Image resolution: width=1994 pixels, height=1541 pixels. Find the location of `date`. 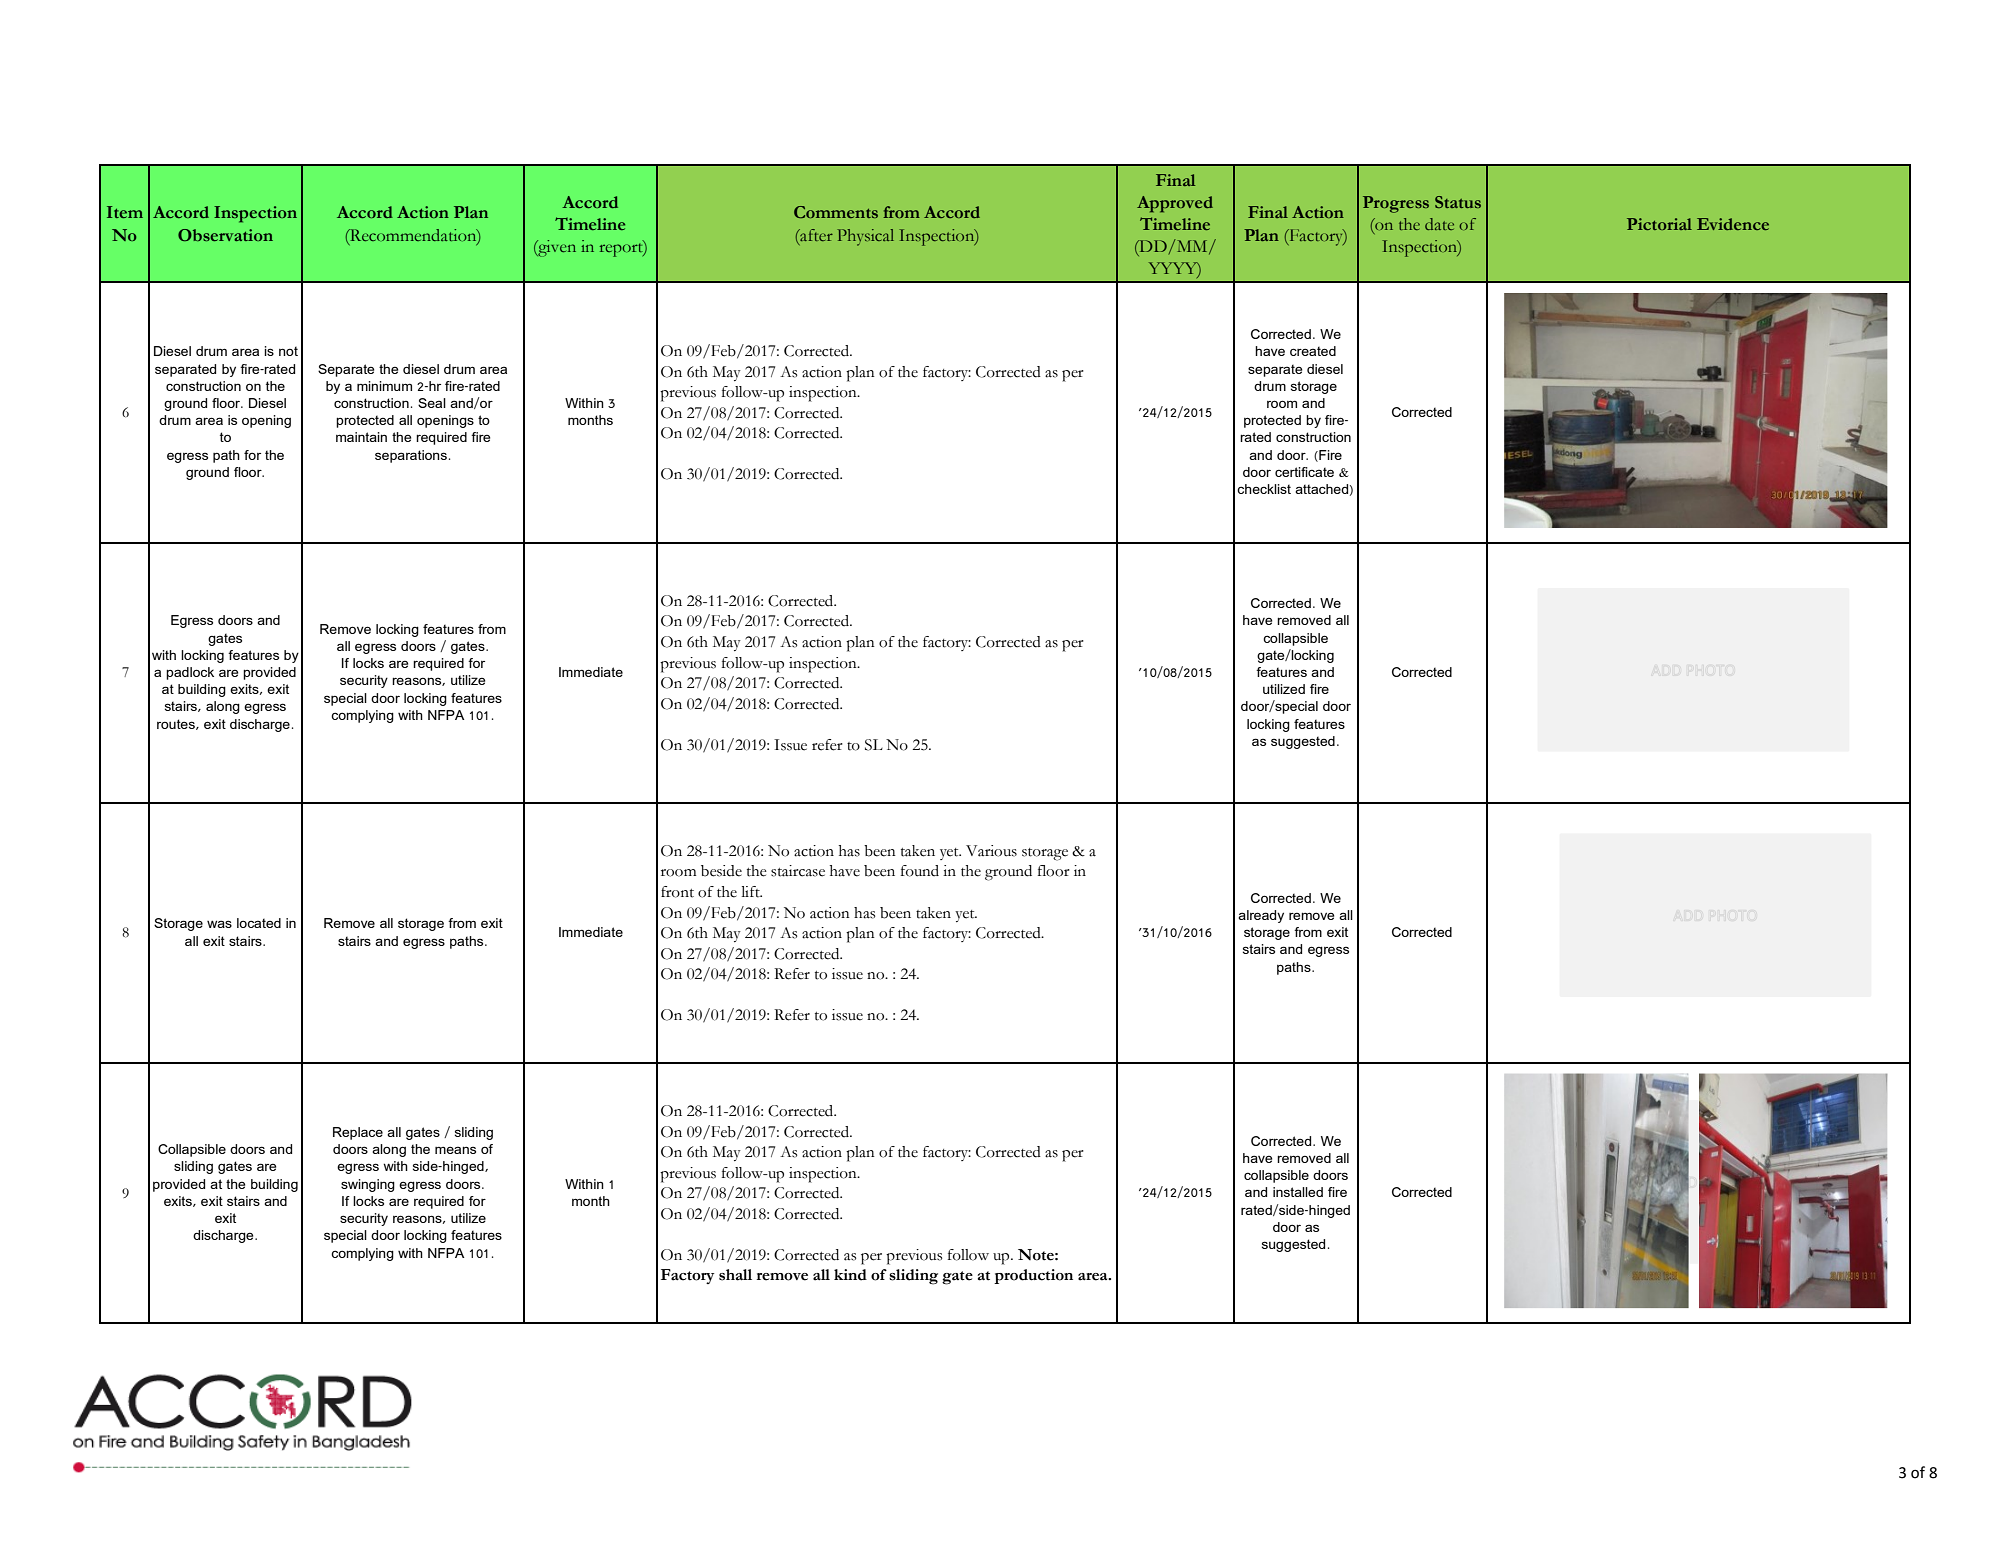

date is located at coordinates (1439, 224).
